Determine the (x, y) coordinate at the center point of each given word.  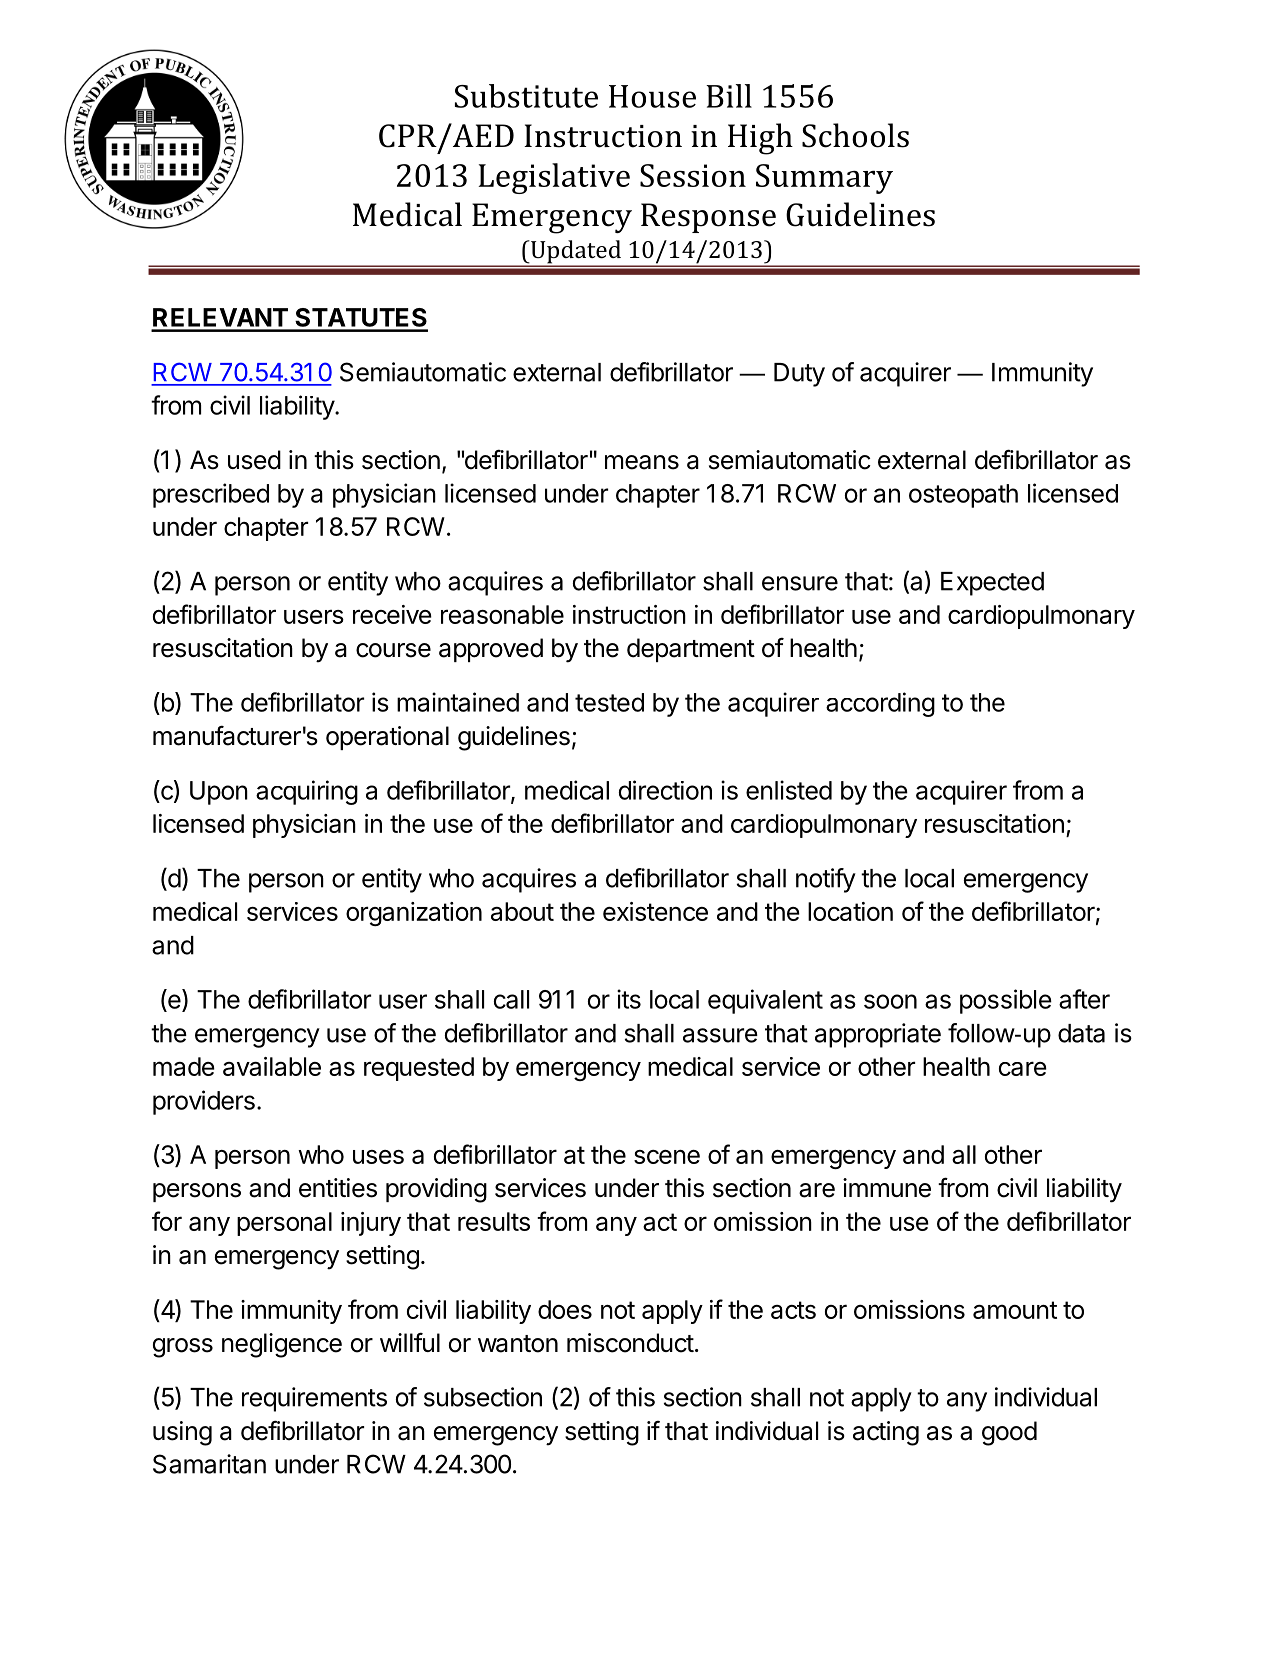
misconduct (630, 1343)
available (272, 1066)
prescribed (211, 495)
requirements (314, 1399)
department (691, 650)
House (652, 96)
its (629, 999)
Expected (992, 584)
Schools (855, 135)
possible (1006, 1001)
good (1009, 1433)
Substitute (526, 96)
